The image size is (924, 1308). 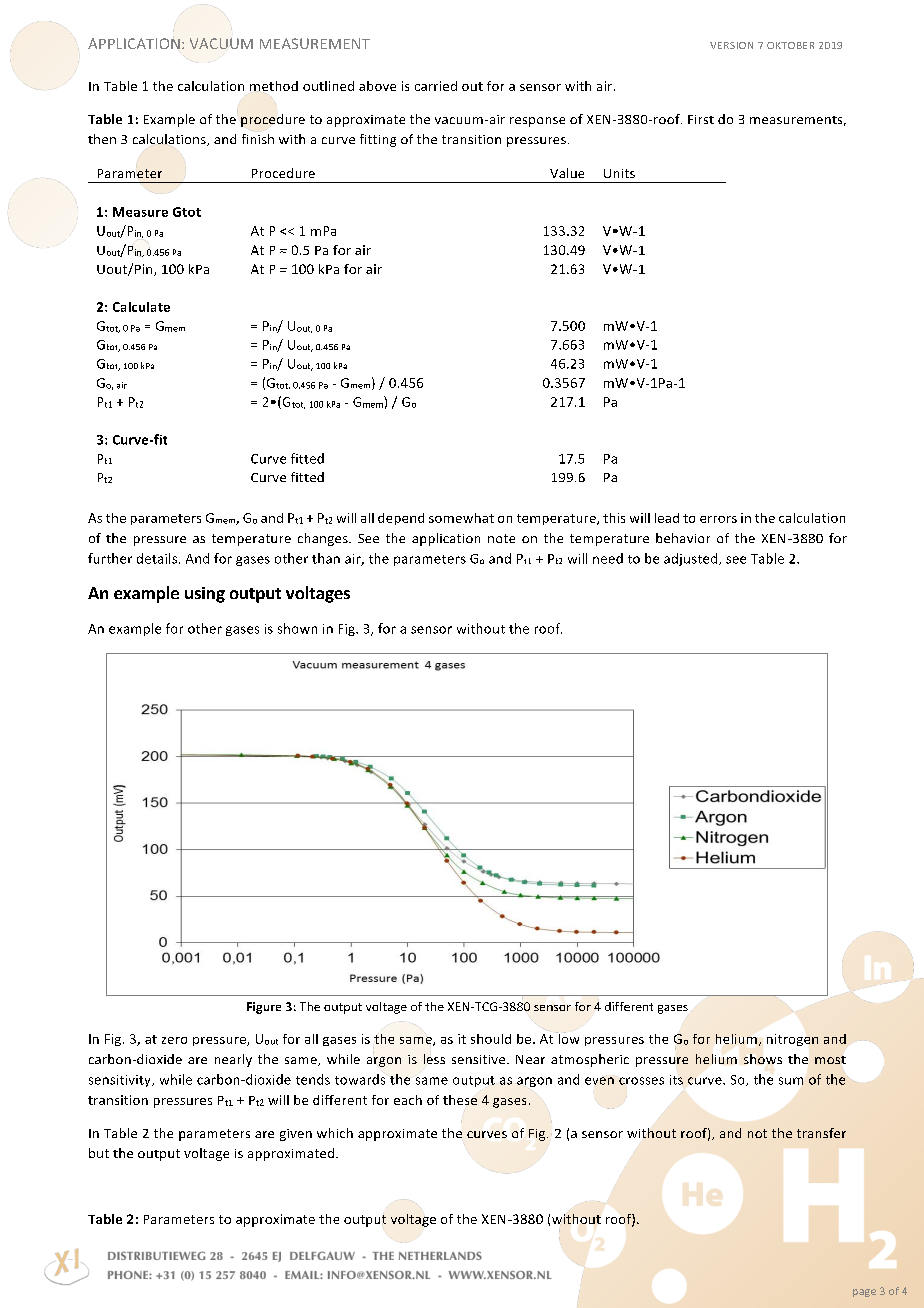 What do you see at coordinates (264, 1008) in the screenshot?
I see `Figure` at bounding box center [264, 1008].
